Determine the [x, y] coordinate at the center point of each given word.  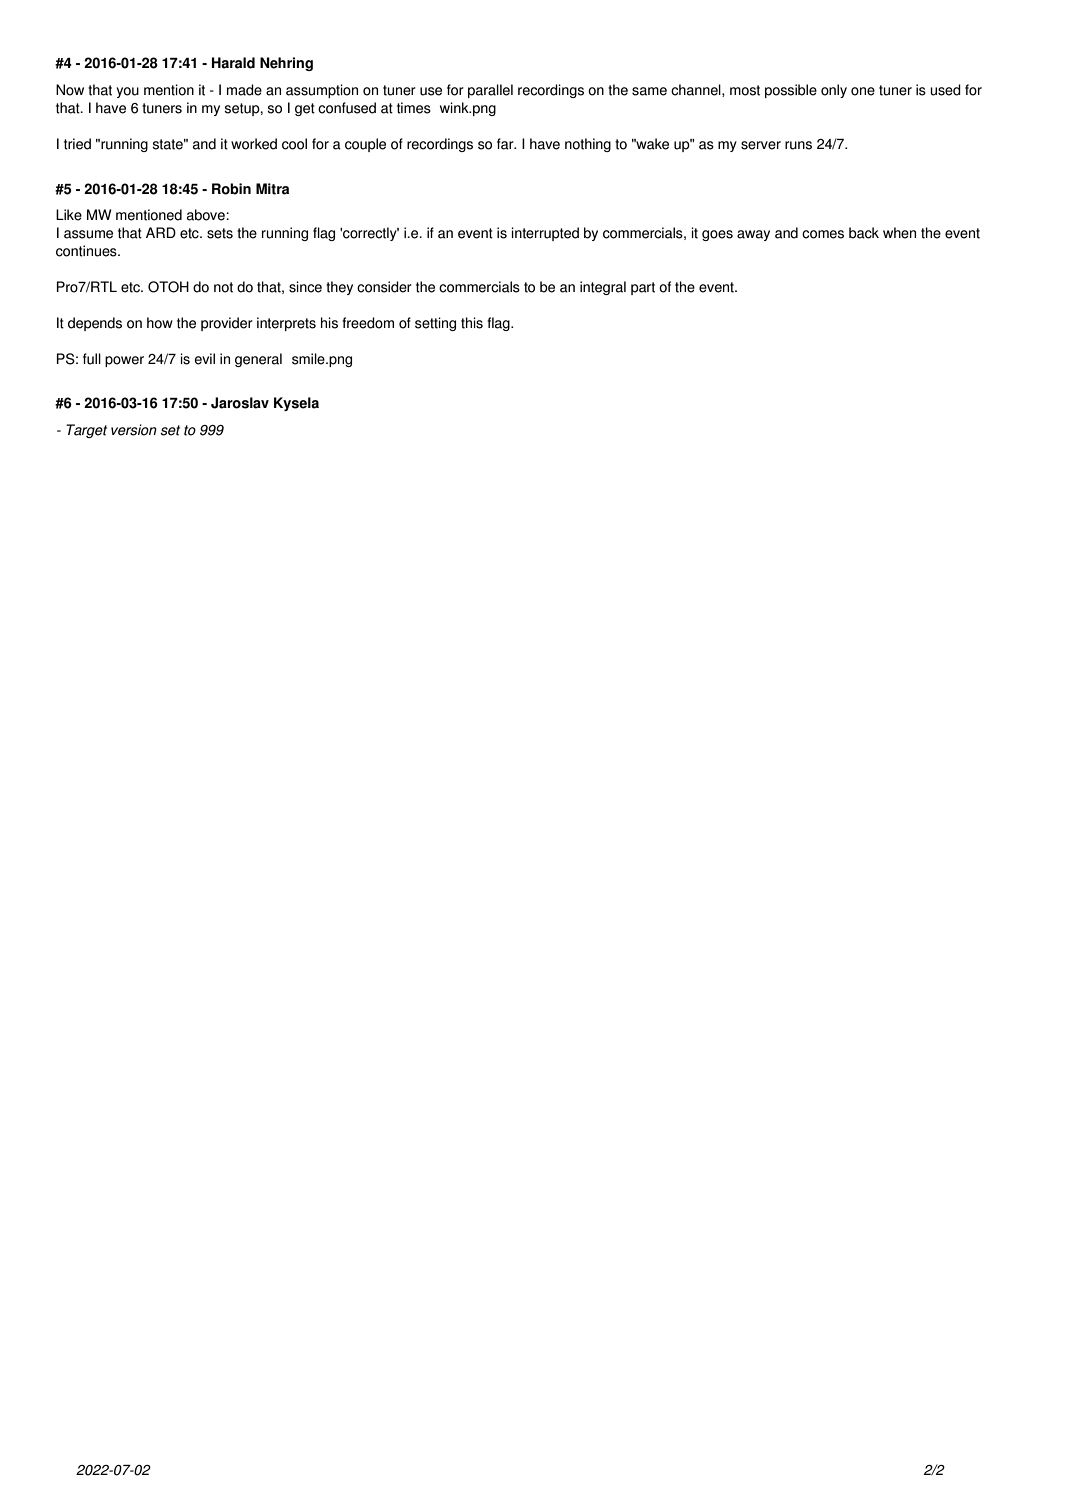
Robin [231, 189]
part [643, 288]
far [506, 144]
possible [791, 91]
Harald [233, 63]
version [134, 430]
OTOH [168, 287]
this [472, 323]
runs [798, 145]
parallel [490, 91]
